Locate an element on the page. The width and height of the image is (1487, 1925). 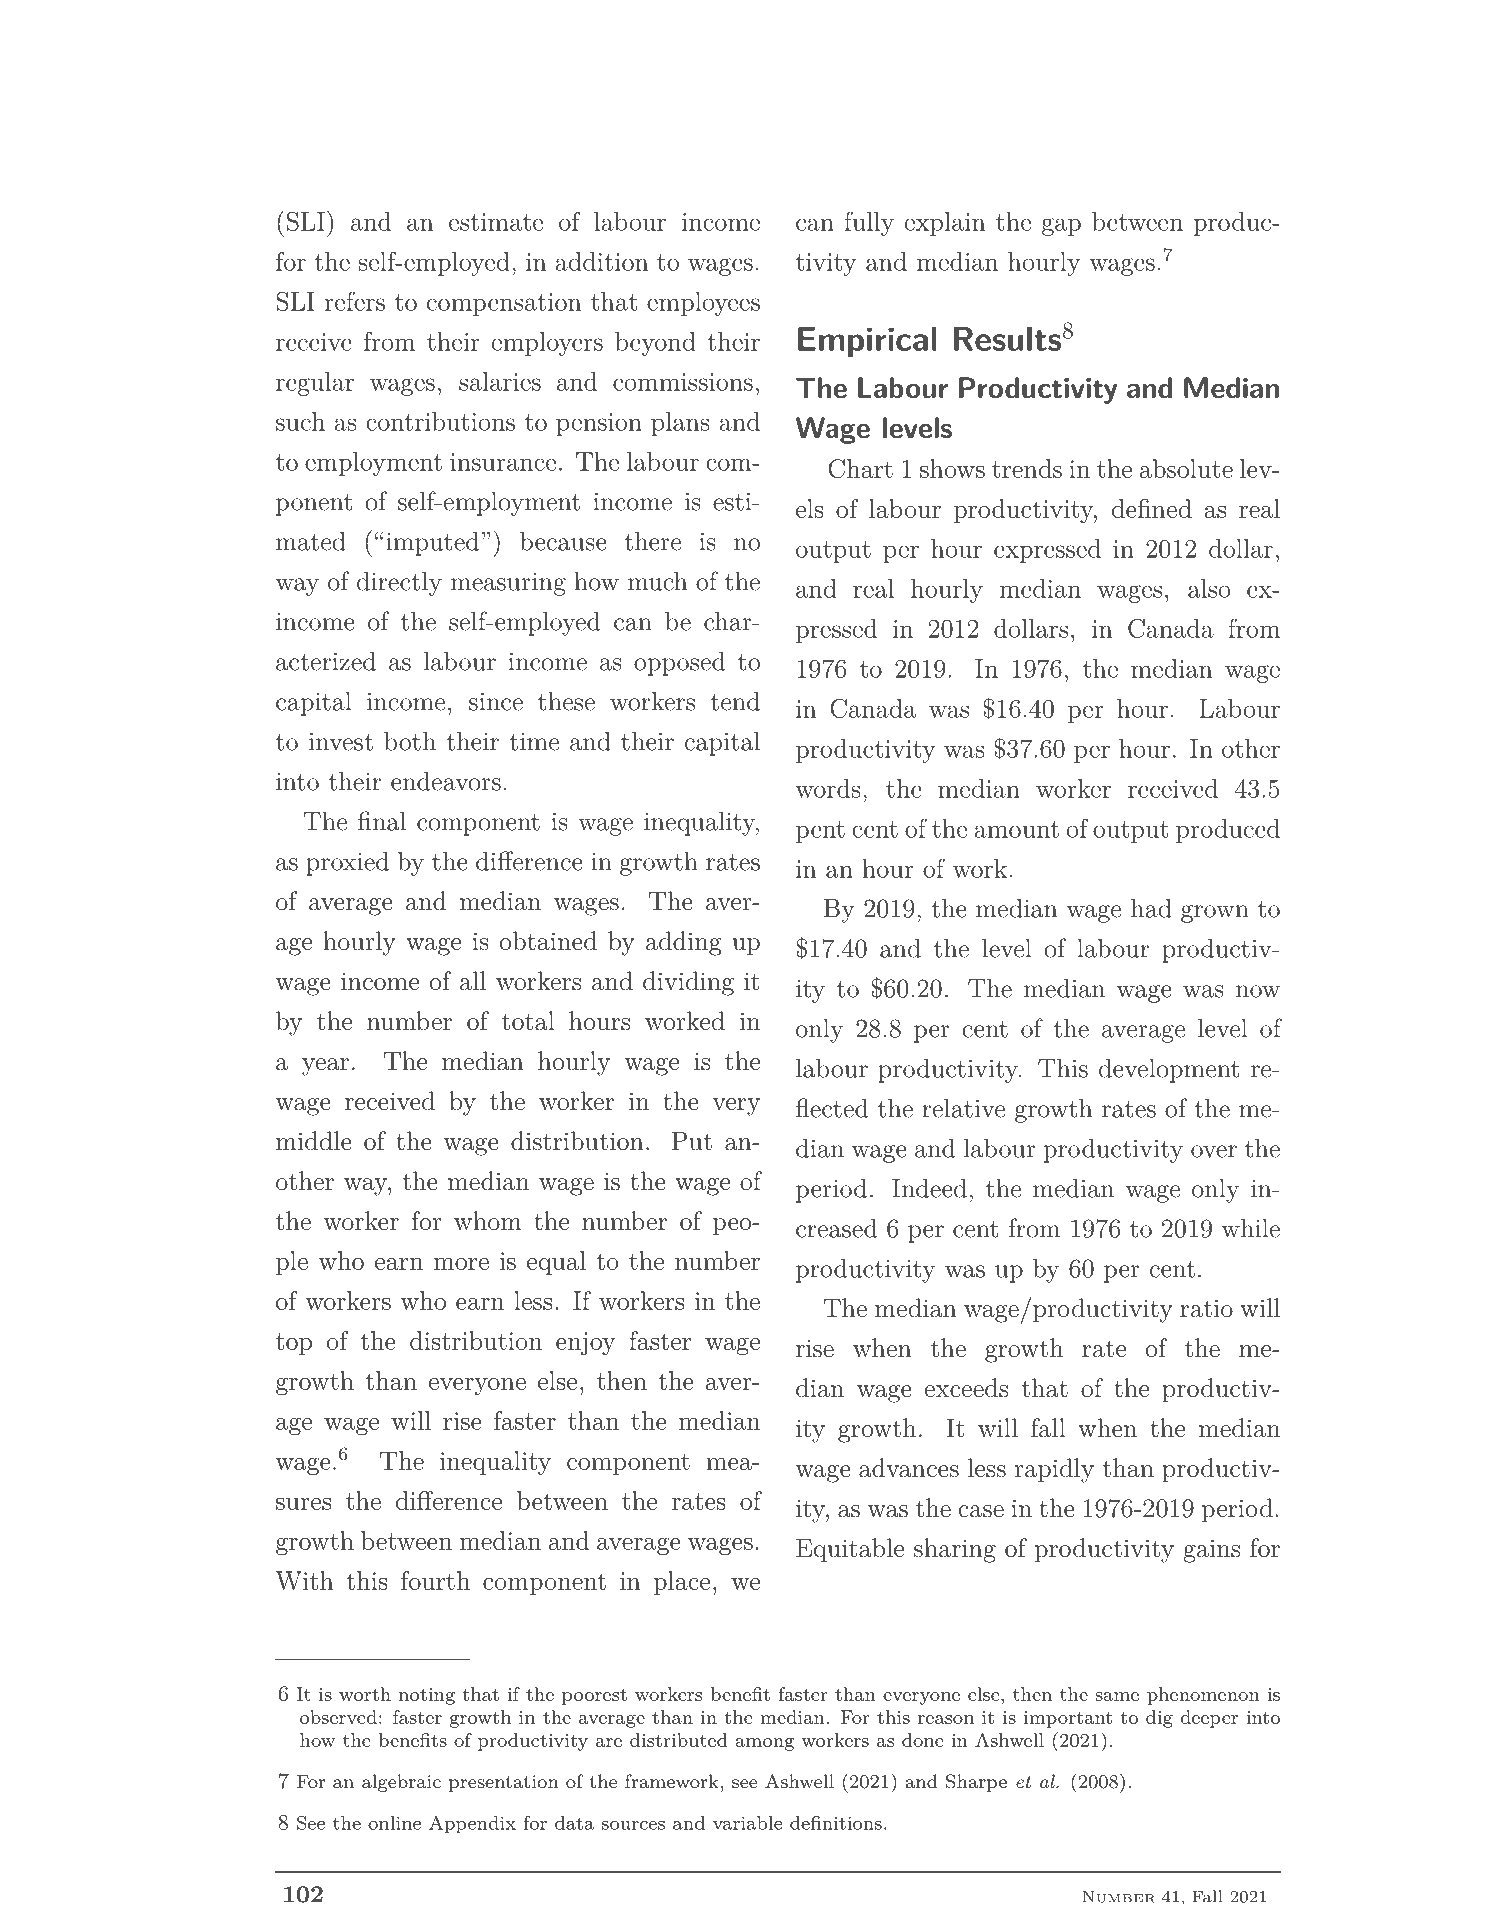
among is located at coordinates (764, 1744).
